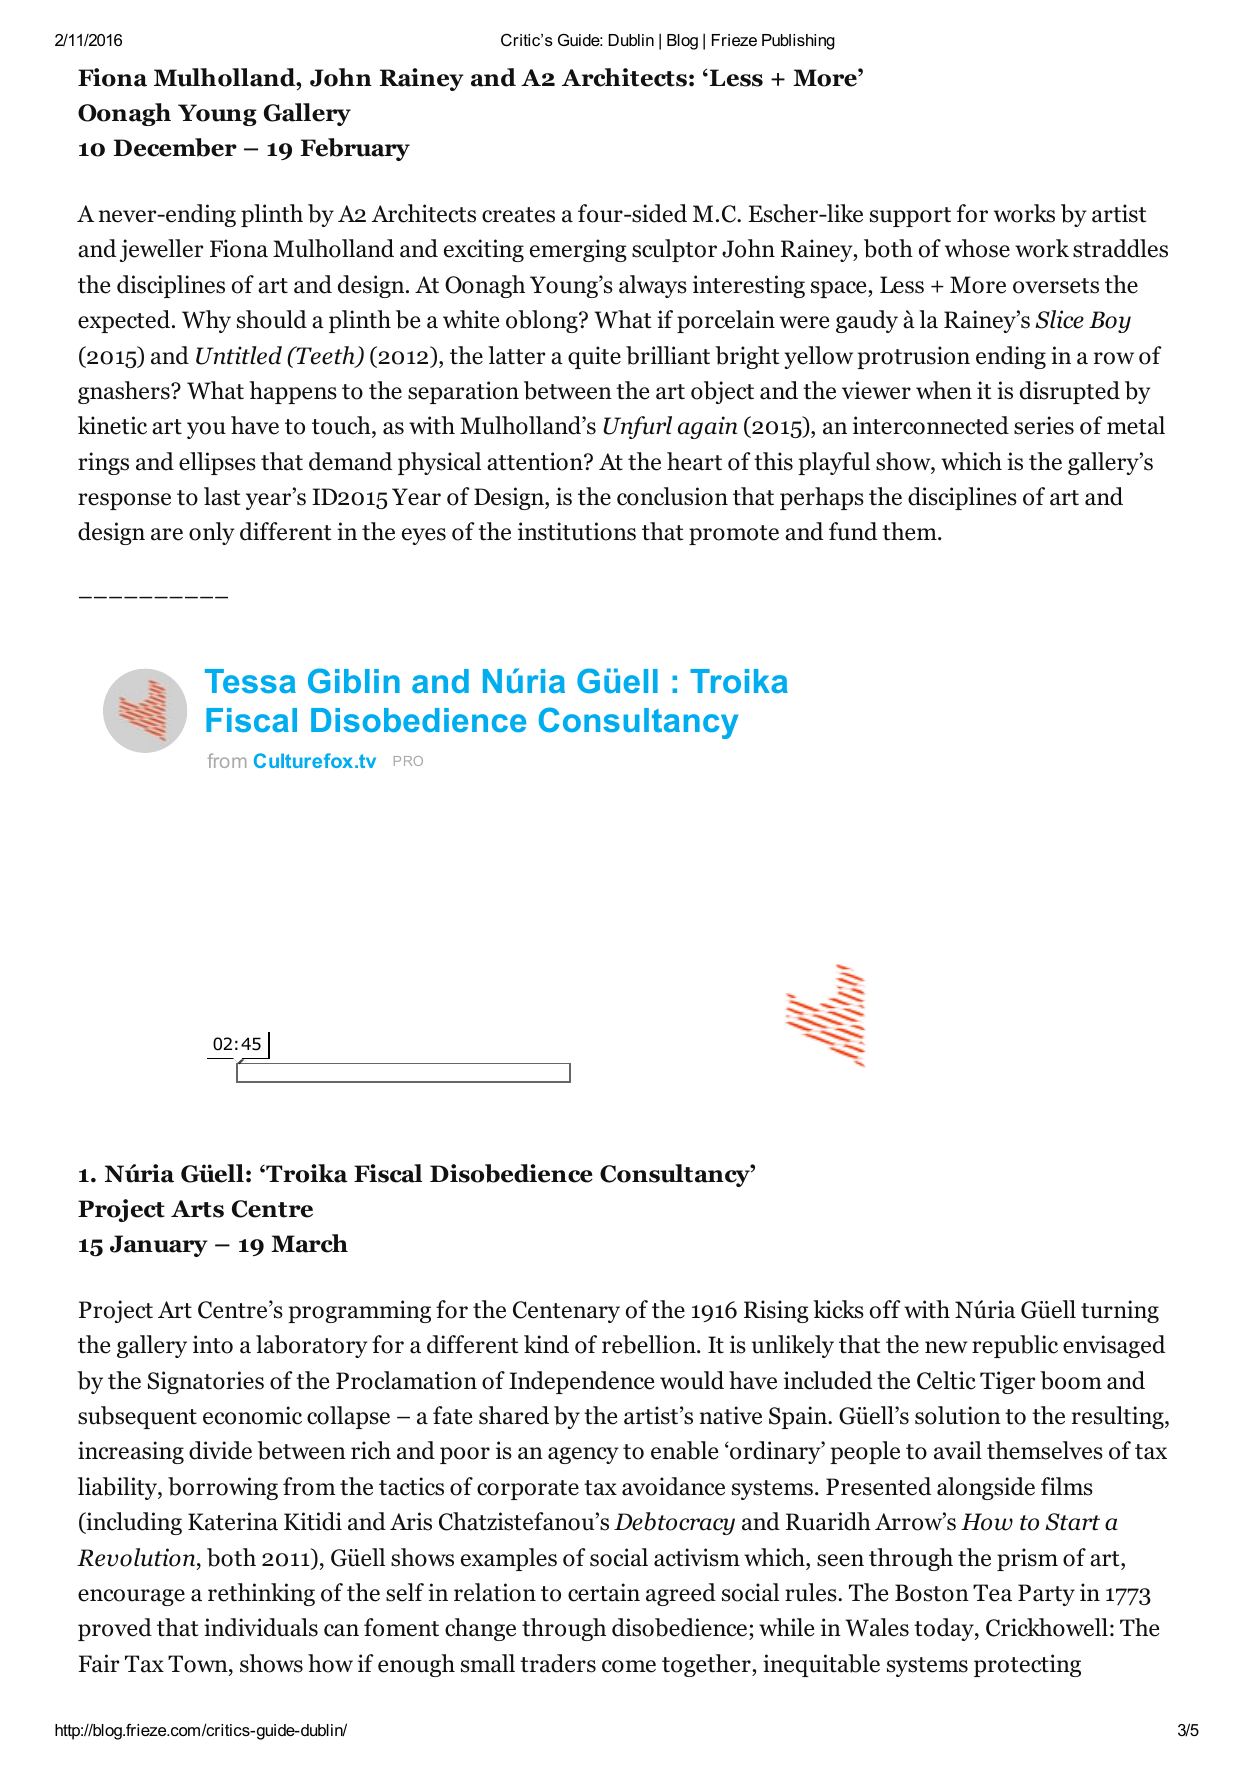 This screenshot has width=1253, height=1772. I want to click on Centenary, so click(566, 1312).
